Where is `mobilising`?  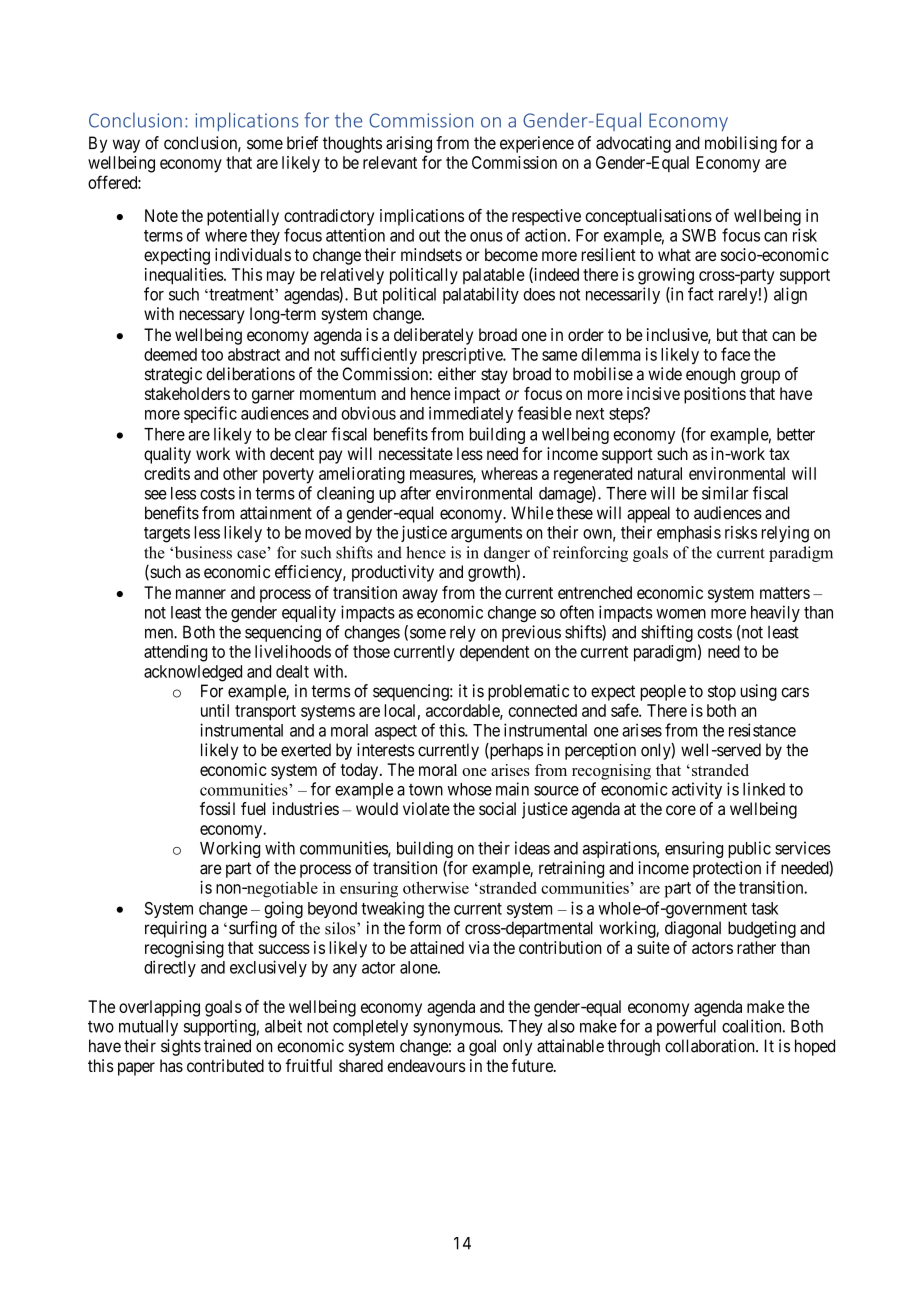 mobilising is located at coordinates (741, 144).
